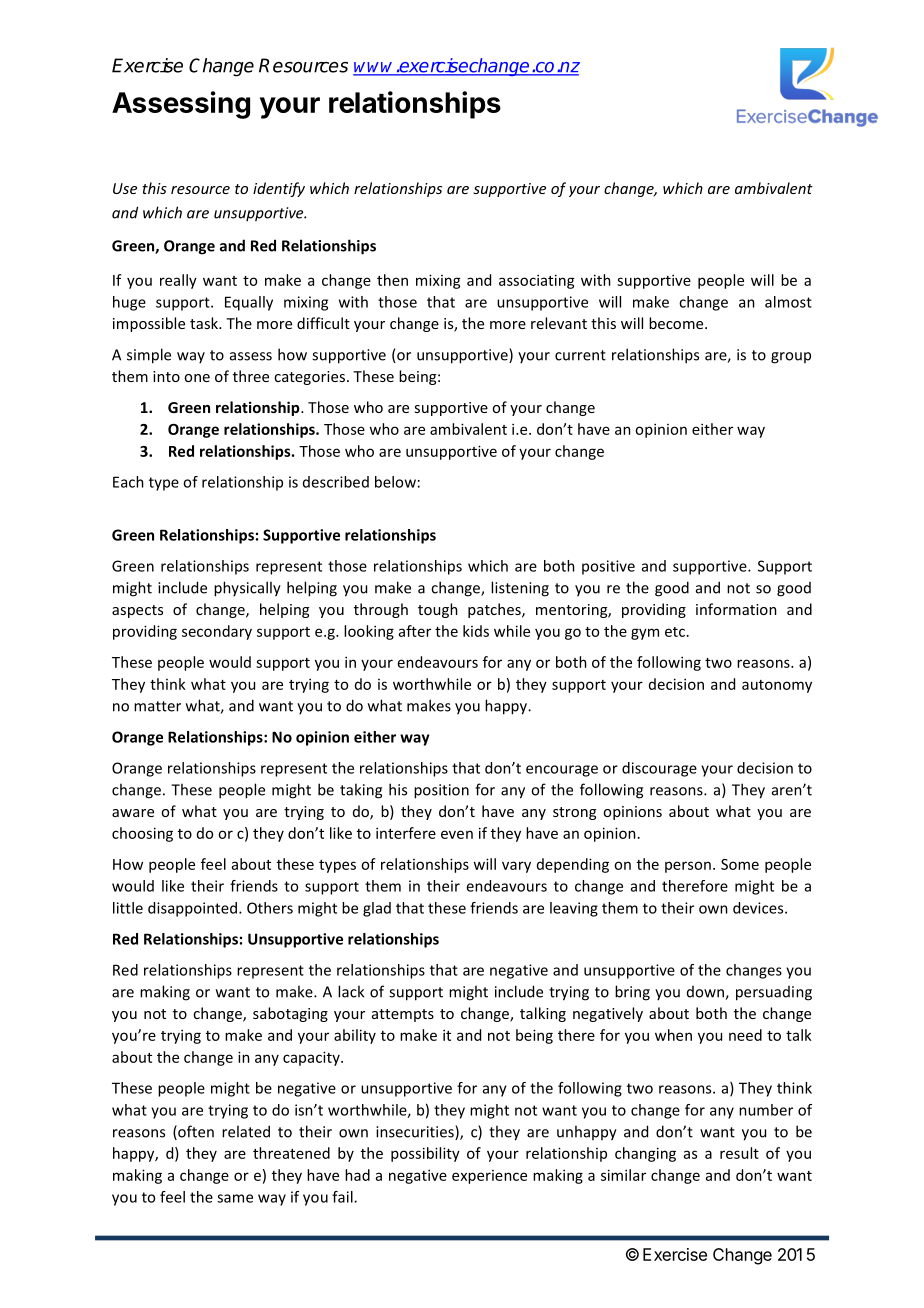 This page has width=924, height=1308. What do you see at coordinates (739, 1153) in the page?
I see `result` at bounding box center [739, 1153].
